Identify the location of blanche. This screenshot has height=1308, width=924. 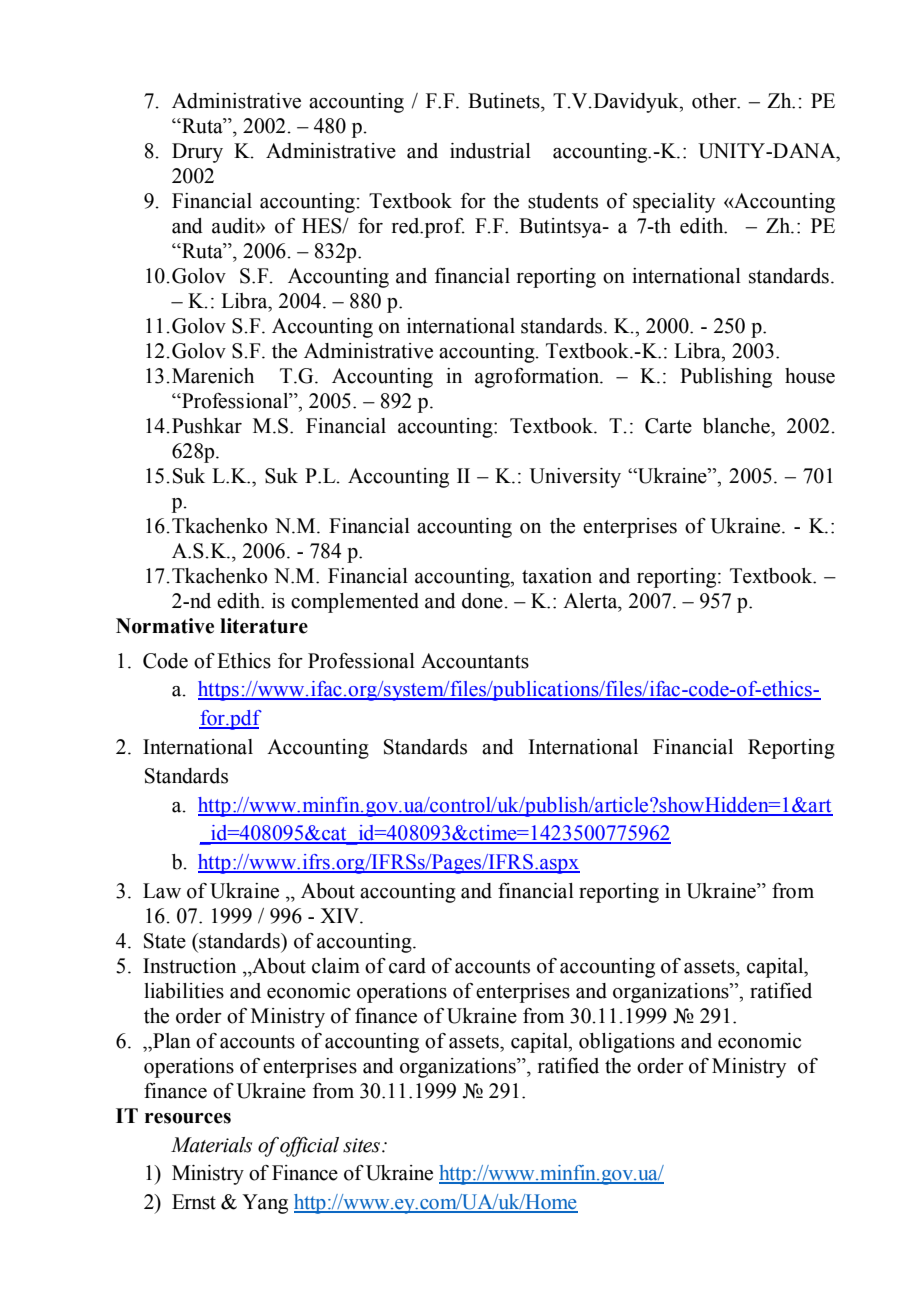
(737, 426).
